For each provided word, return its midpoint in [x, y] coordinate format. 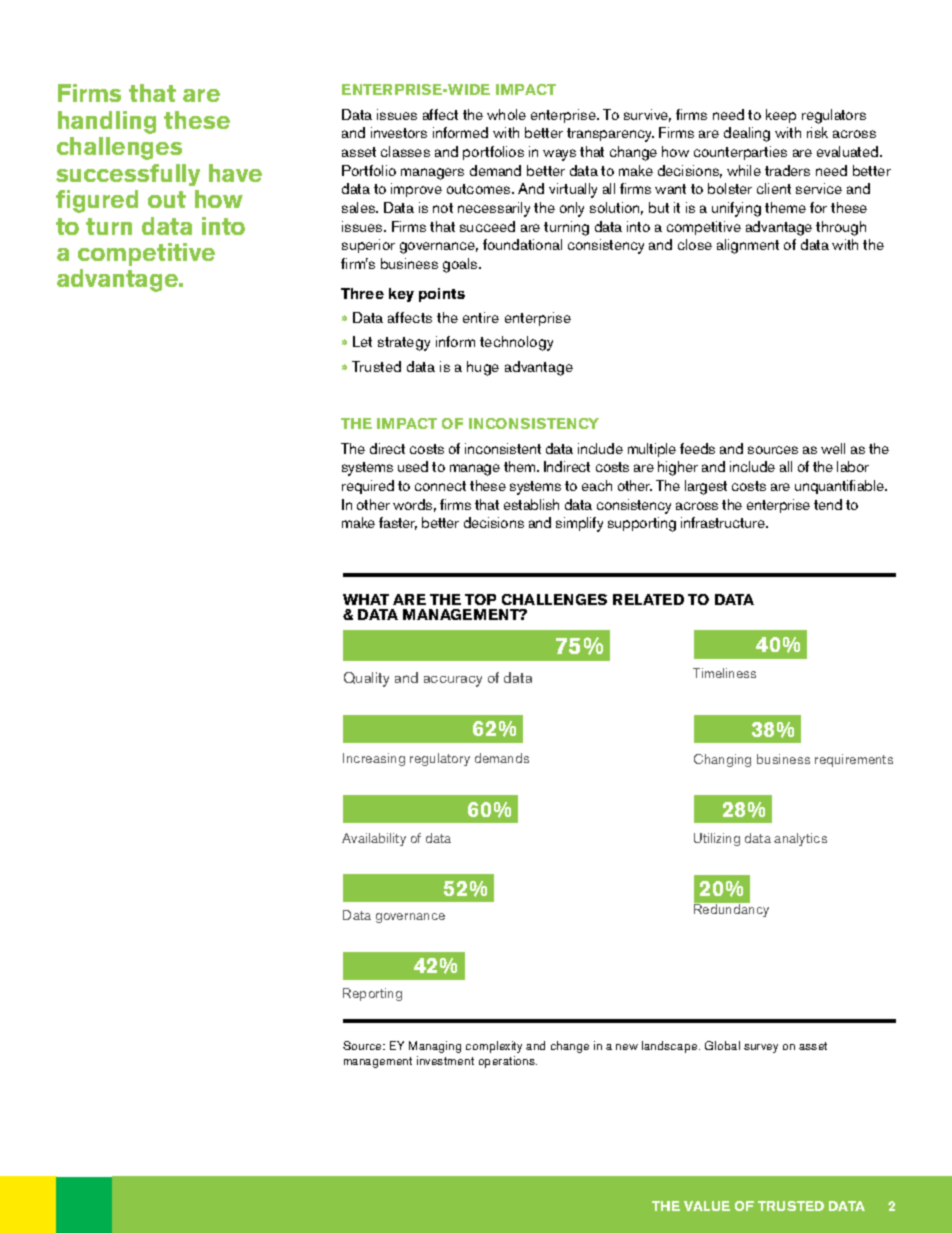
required [368, 487]
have [235, 173]
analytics [800, 839]
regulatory [440, 759]
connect [440, 486]
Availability [374, 839]
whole [506, 114]
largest [706, 487]
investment [445, 1060]
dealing [747, 134]
